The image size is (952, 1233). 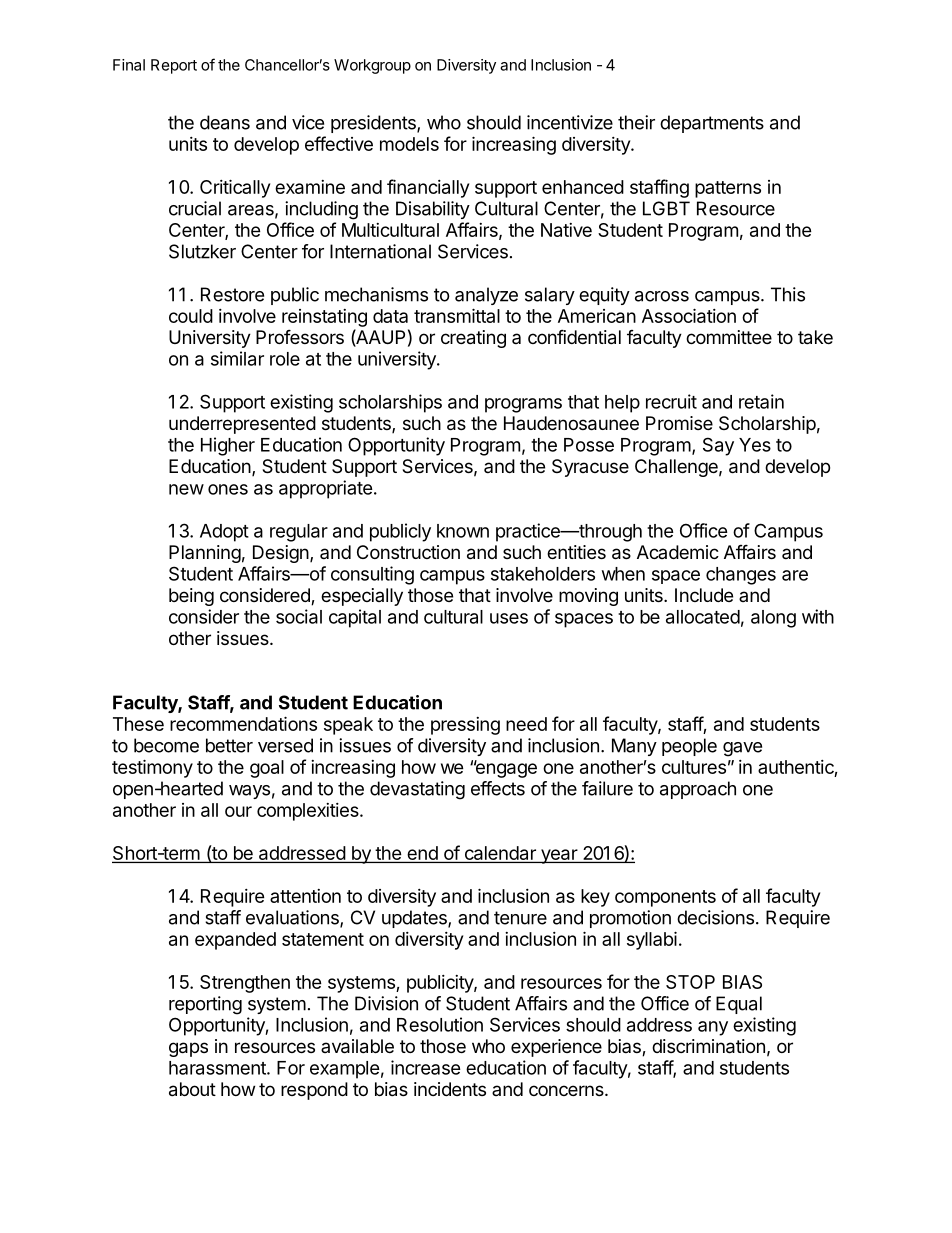 What do you see at coordinates (409, 144) in the document?
I see `models` at bounding box center [409, 144].
